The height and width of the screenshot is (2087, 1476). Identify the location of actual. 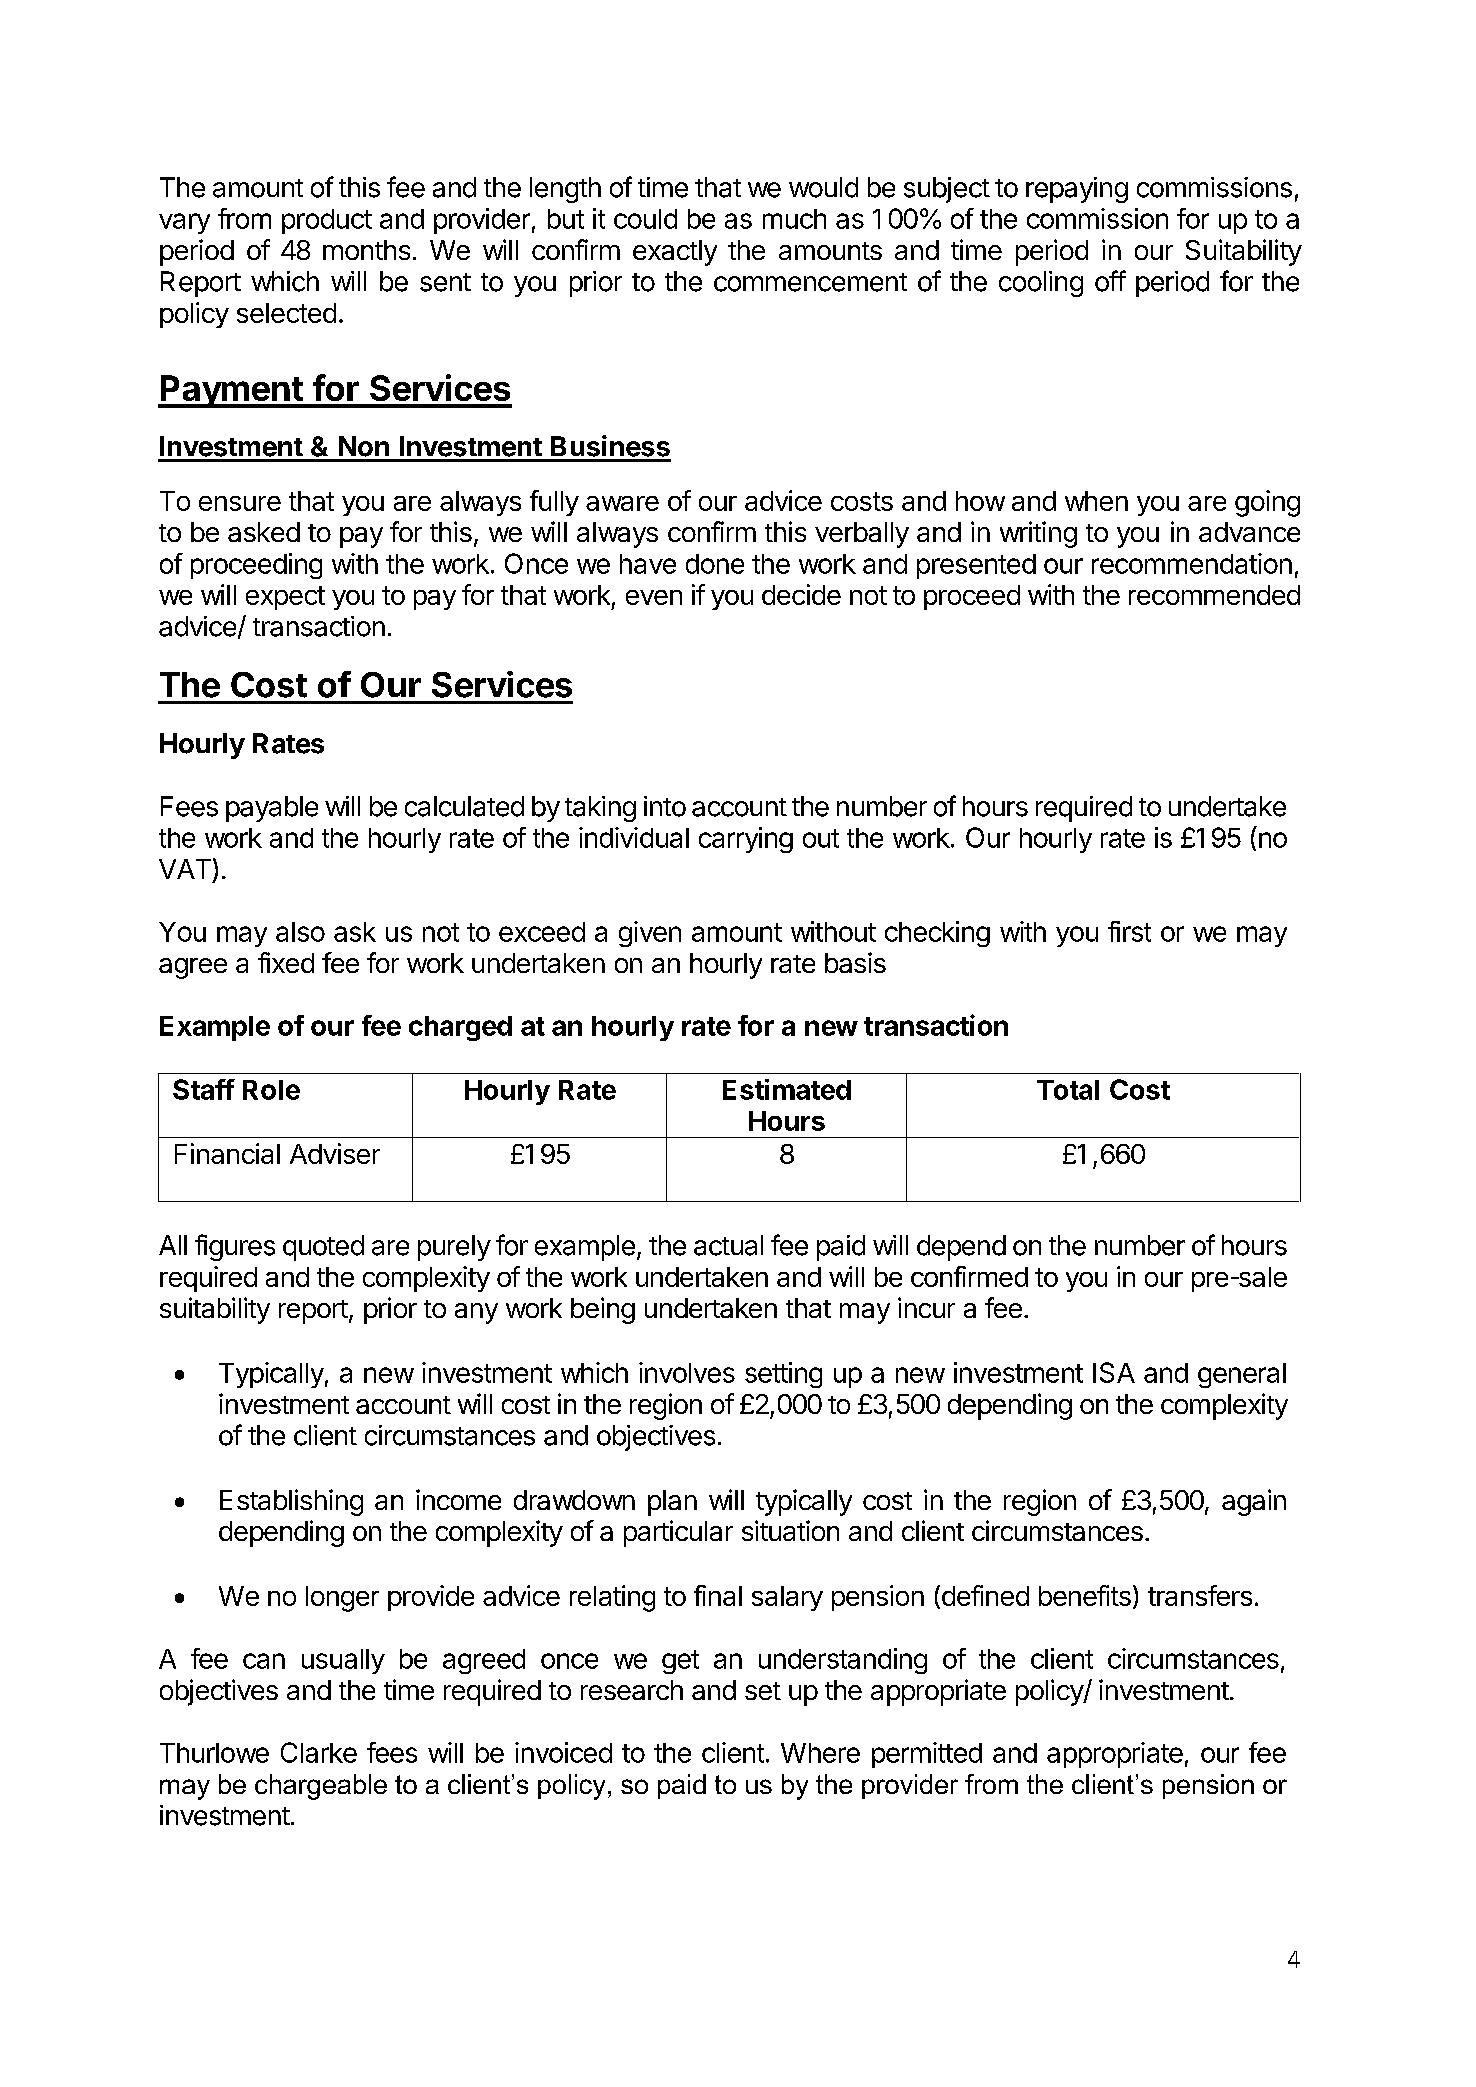
(728, 1245).
